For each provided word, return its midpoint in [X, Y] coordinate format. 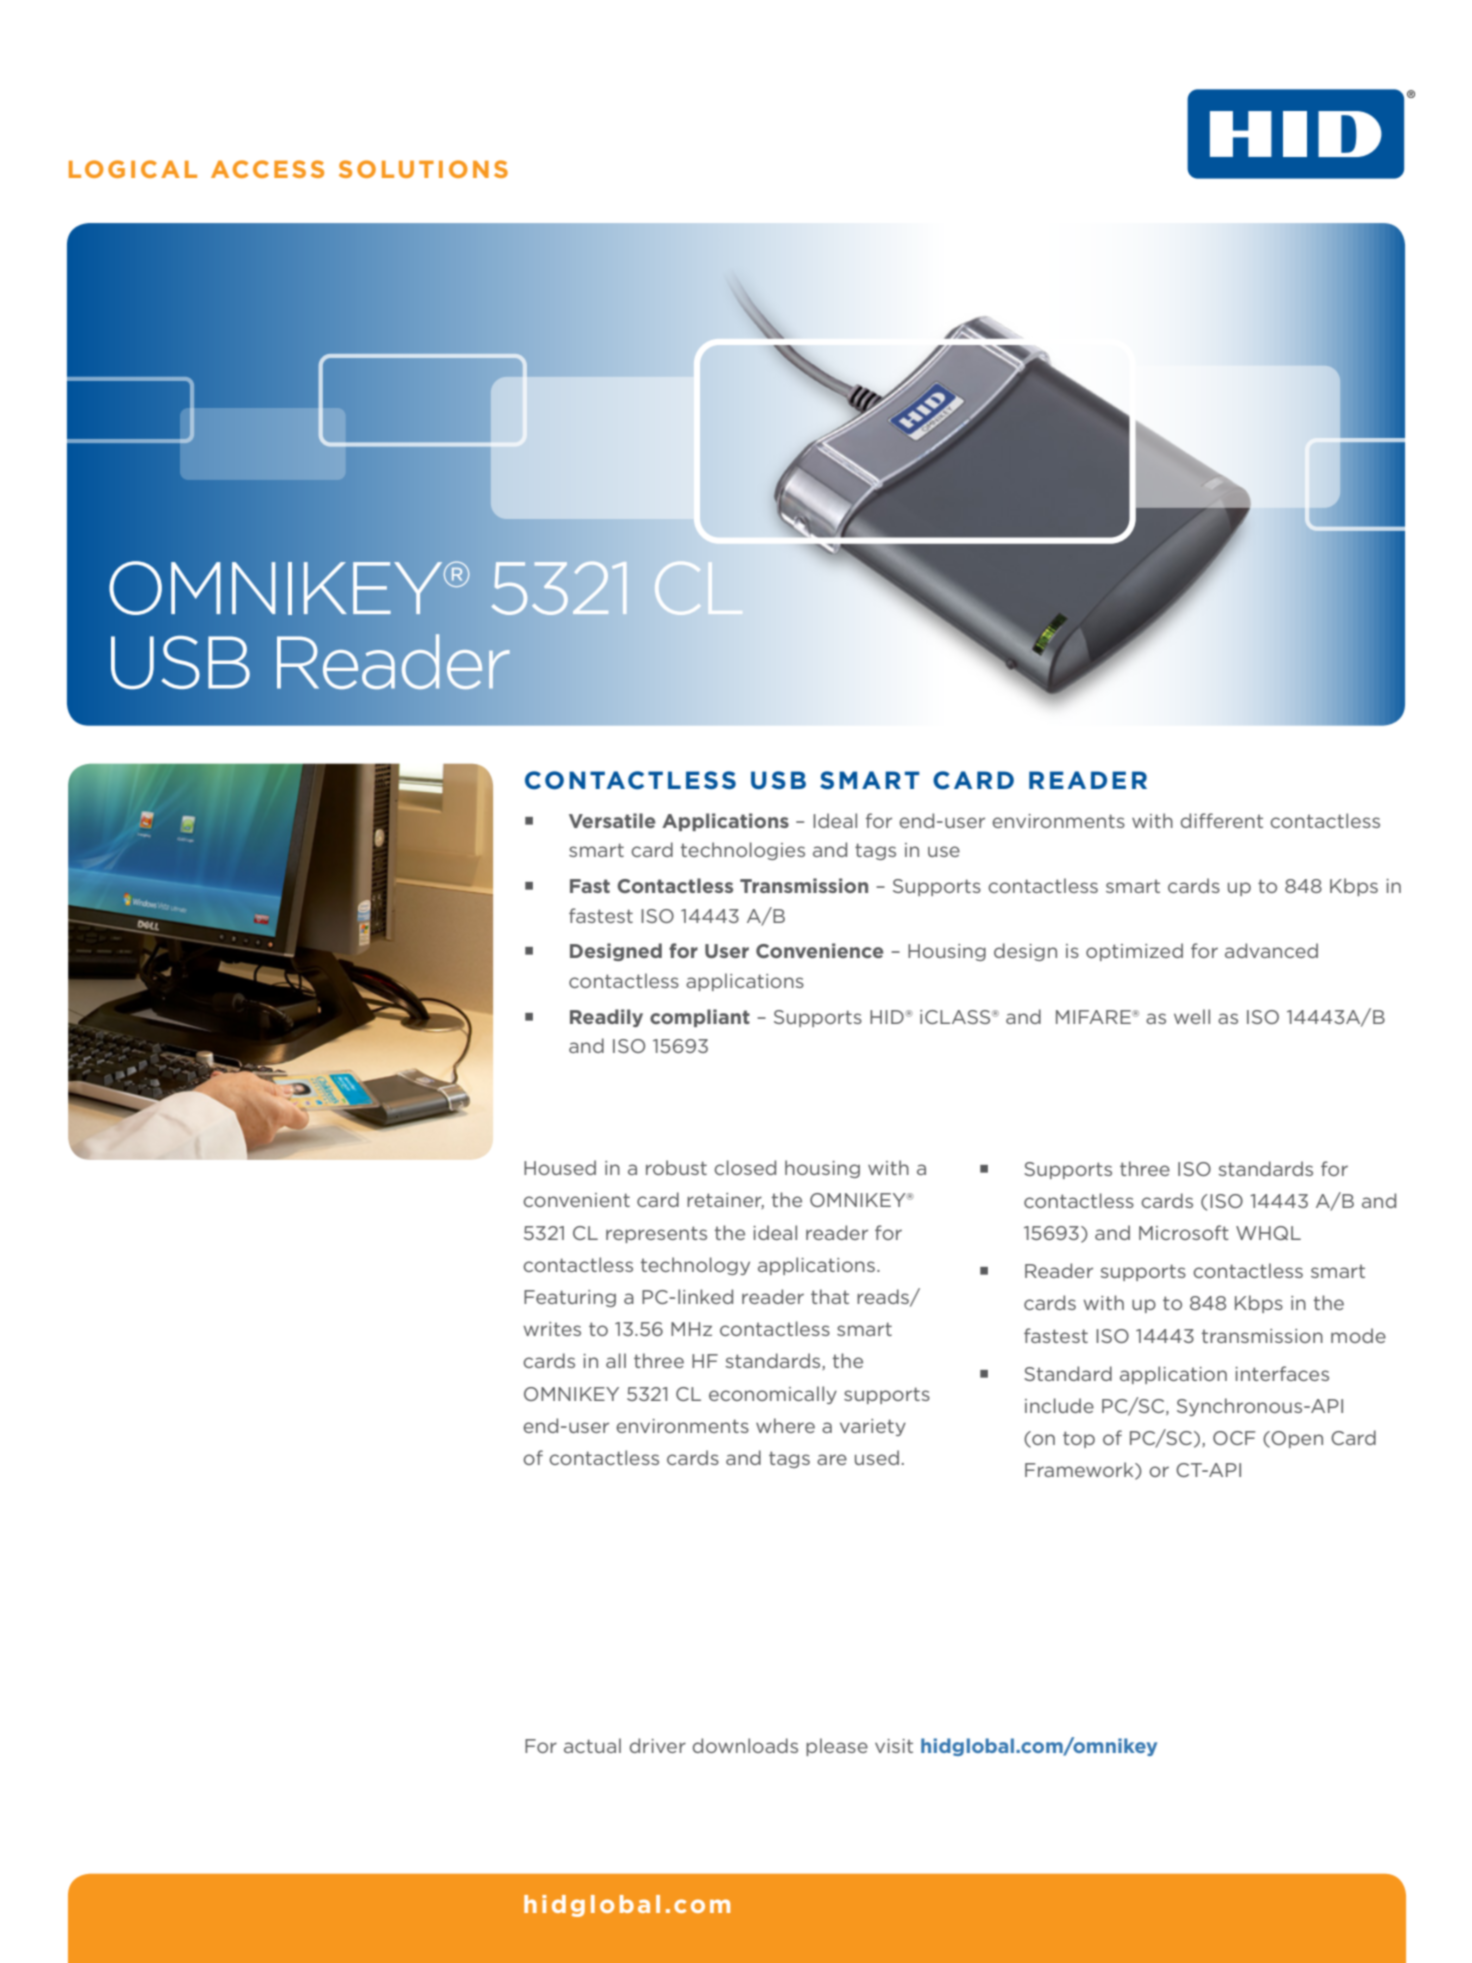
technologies [743, 851]
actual [592, 1745]
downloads [745, 1745]
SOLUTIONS [423, 169]
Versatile [612, 820]
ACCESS [267, 169]
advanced [1271, 950]
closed [745, 1167]
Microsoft [1184, 1232]
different [1222, 820]
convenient [576, 1200]
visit [894, 1746]
